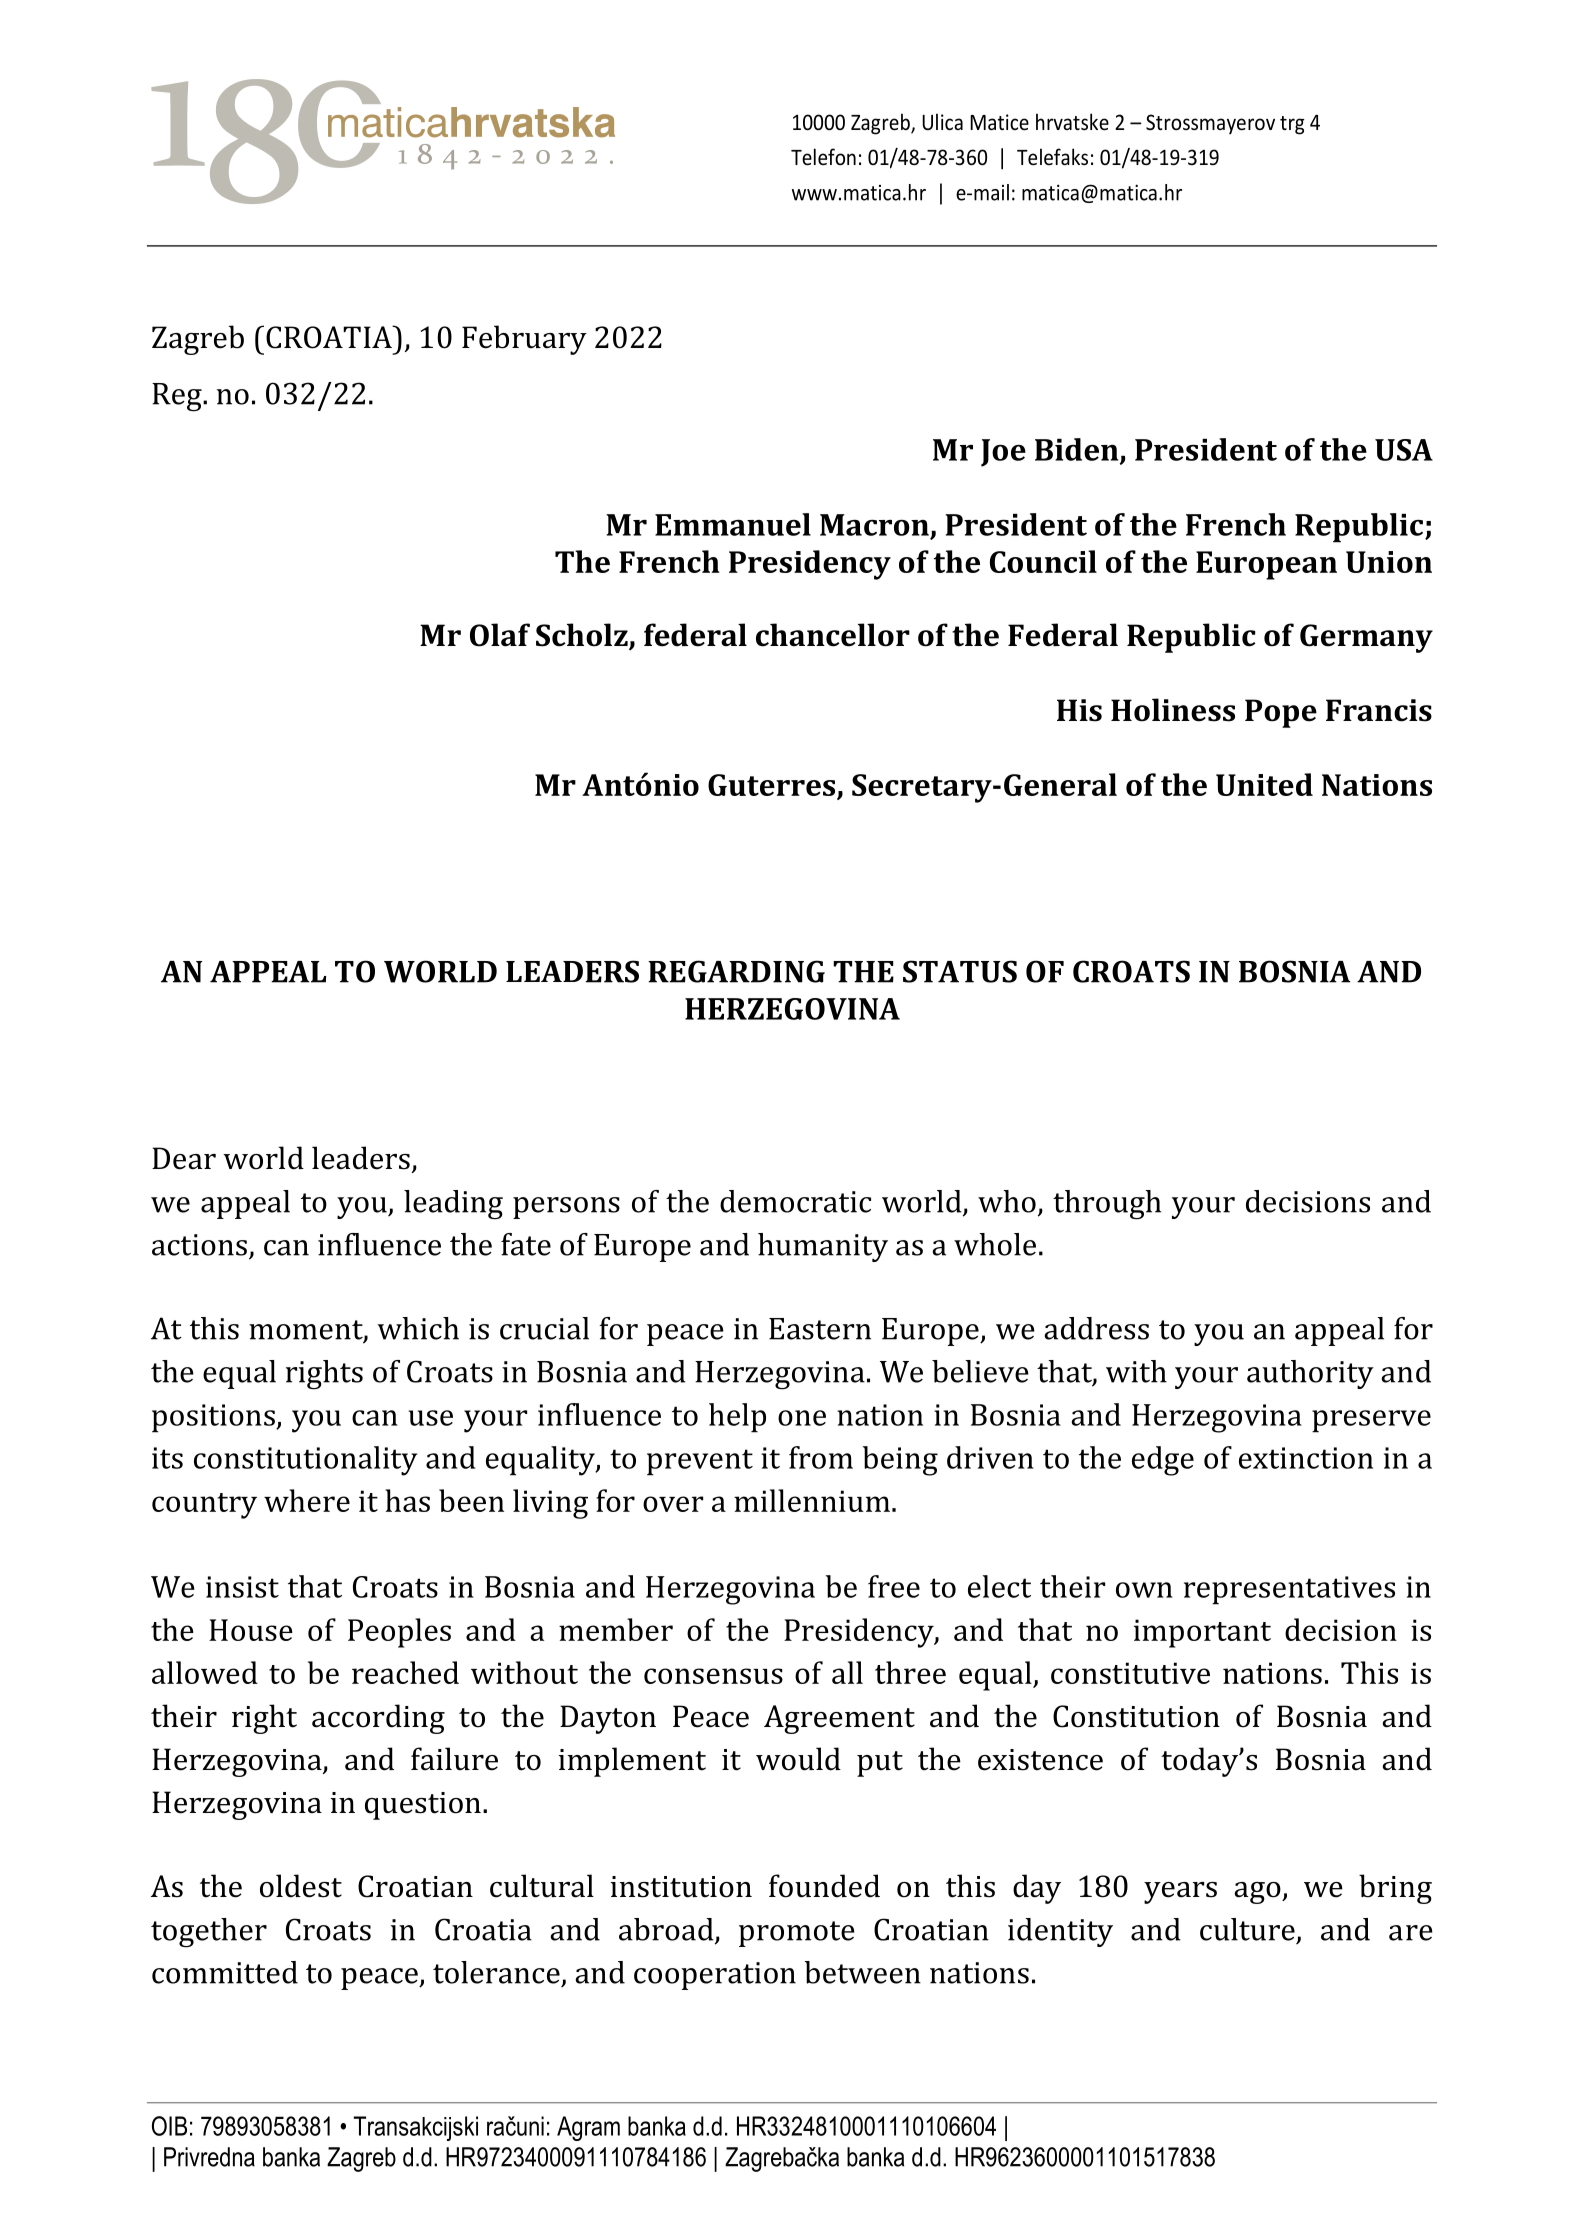  What do you see at coordinates (301, 1886) in the image?
I see `oldest` at bounding box center [301, 1886].
